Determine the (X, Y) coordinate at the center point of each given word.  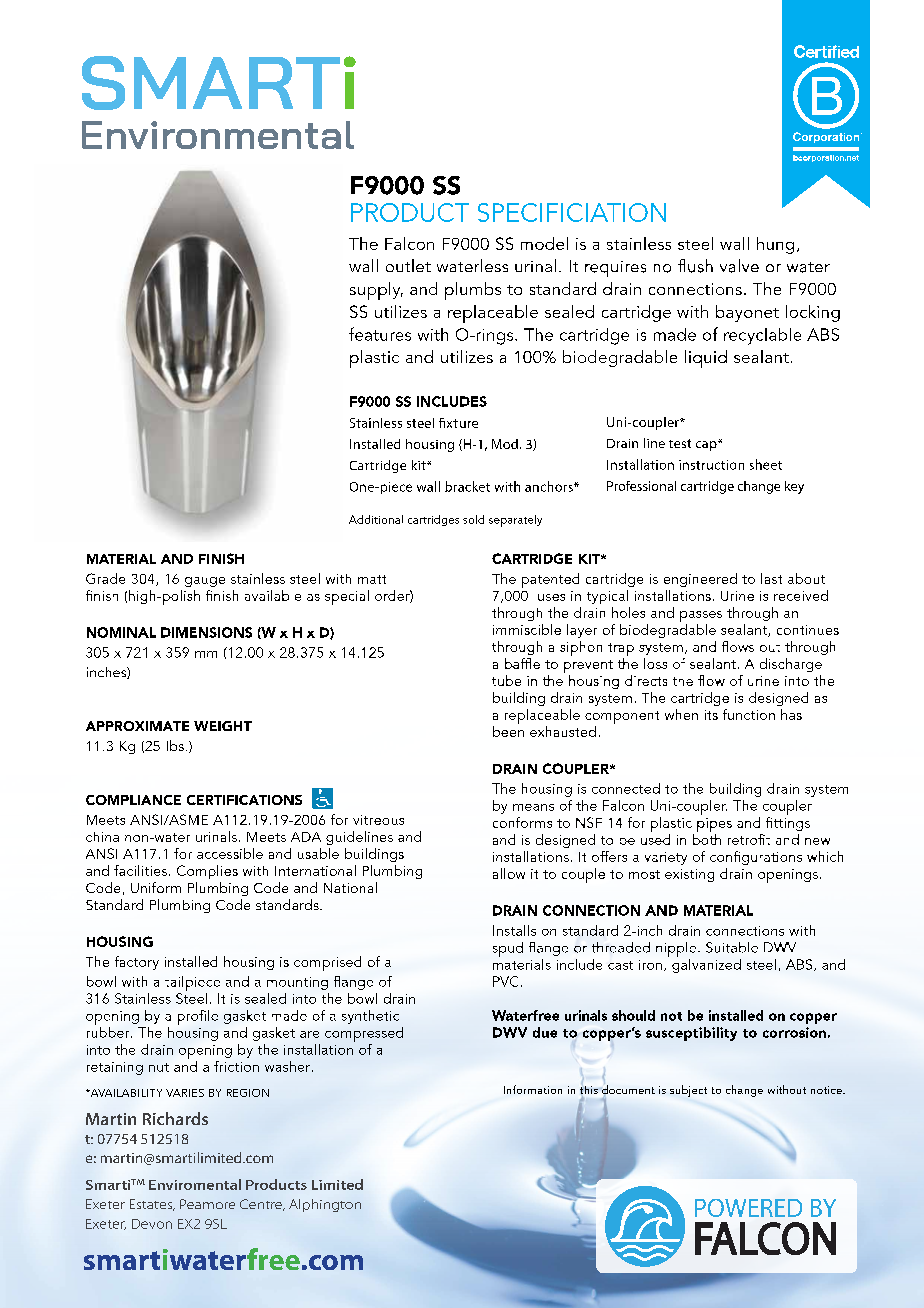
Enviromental (195, 1184)
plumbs (473, 291)
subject (688, 1091)
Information (533, 1089)
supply (376, 291)
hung (775, 245)
